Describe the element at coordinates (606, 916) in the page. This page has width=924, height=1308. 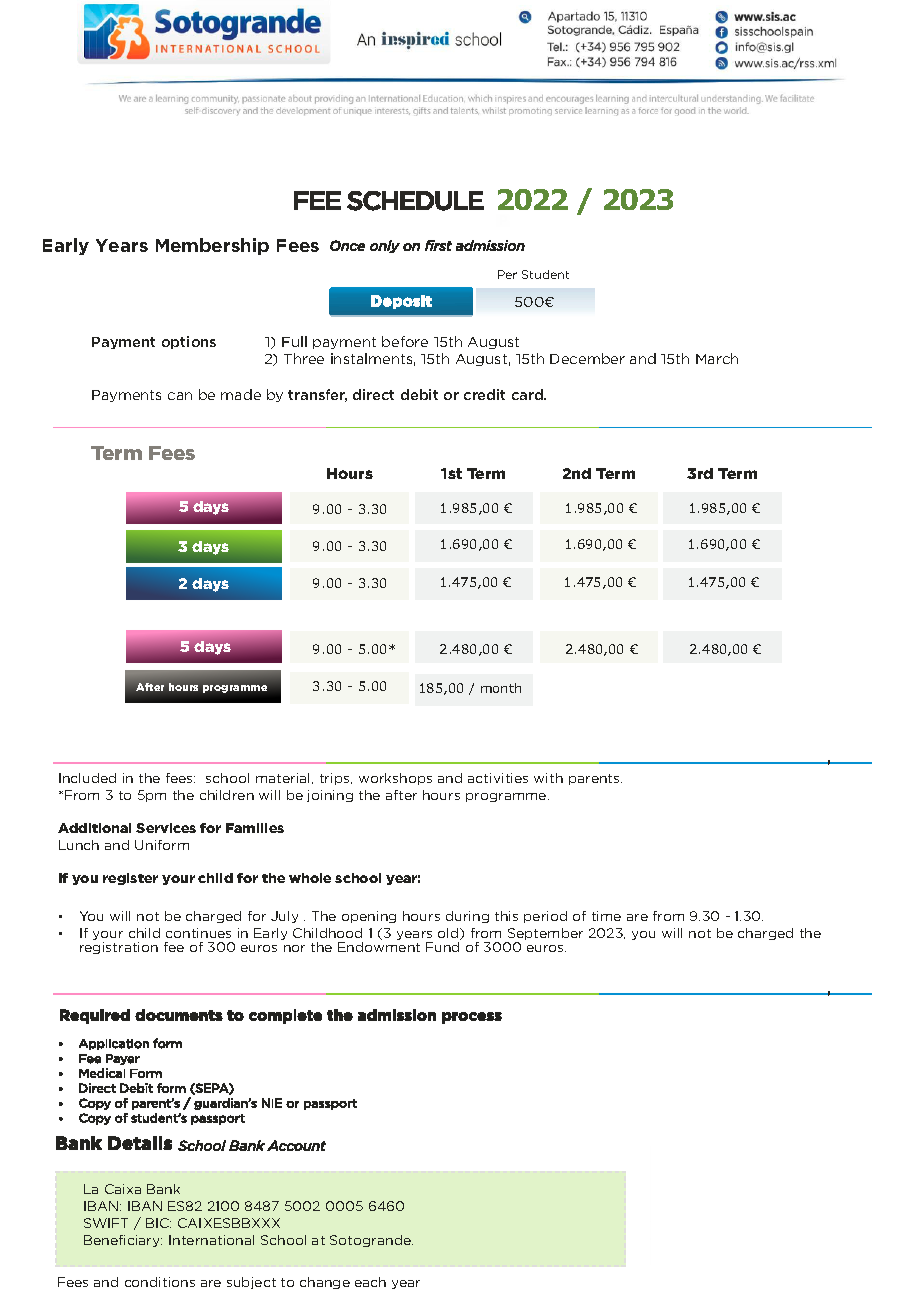
I see `time` at that location.
